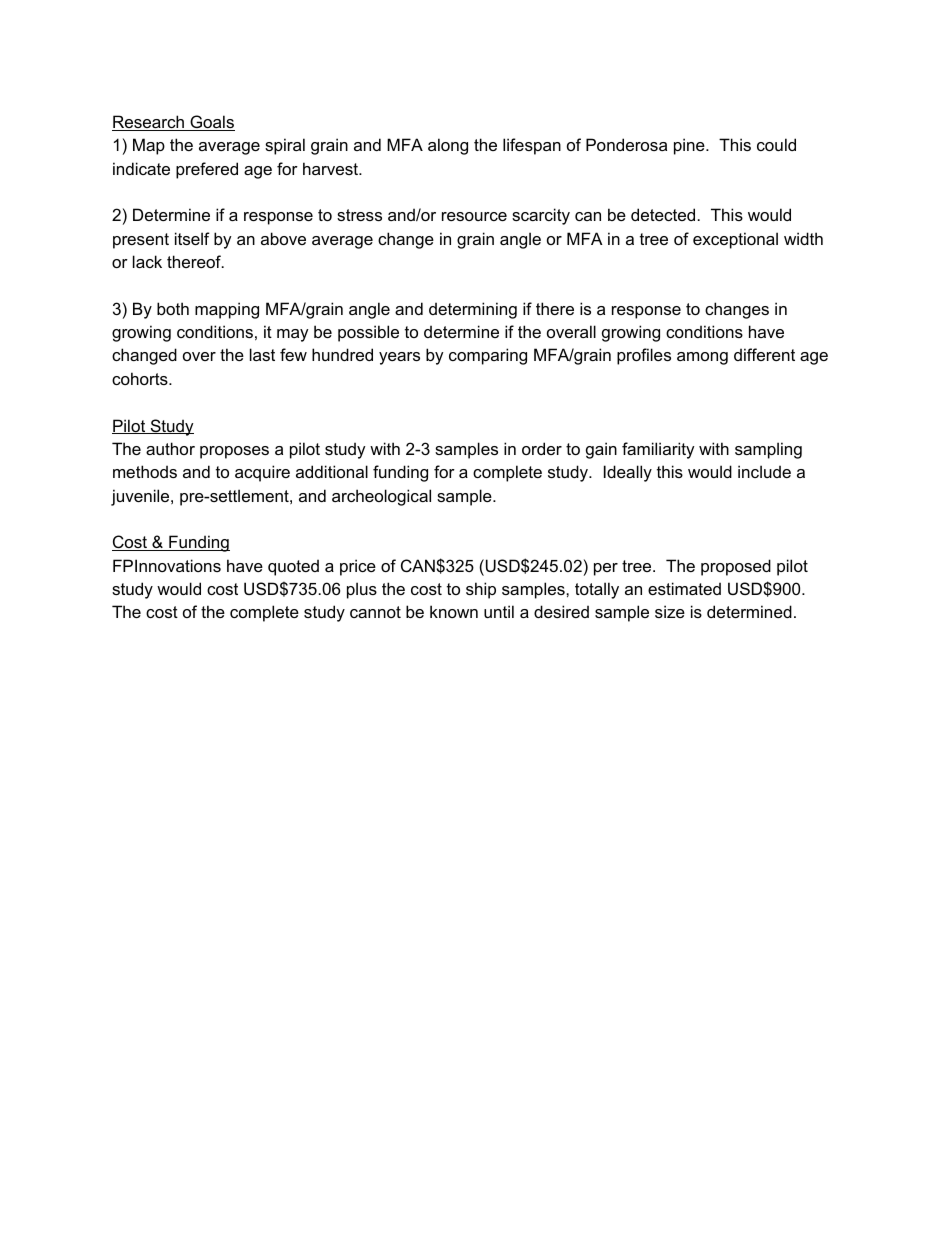 The height and width of the page is (1233, 952). What do you see at coordinates (764, 471) in the page?
I see `include` at bounding box center [764, 471].
